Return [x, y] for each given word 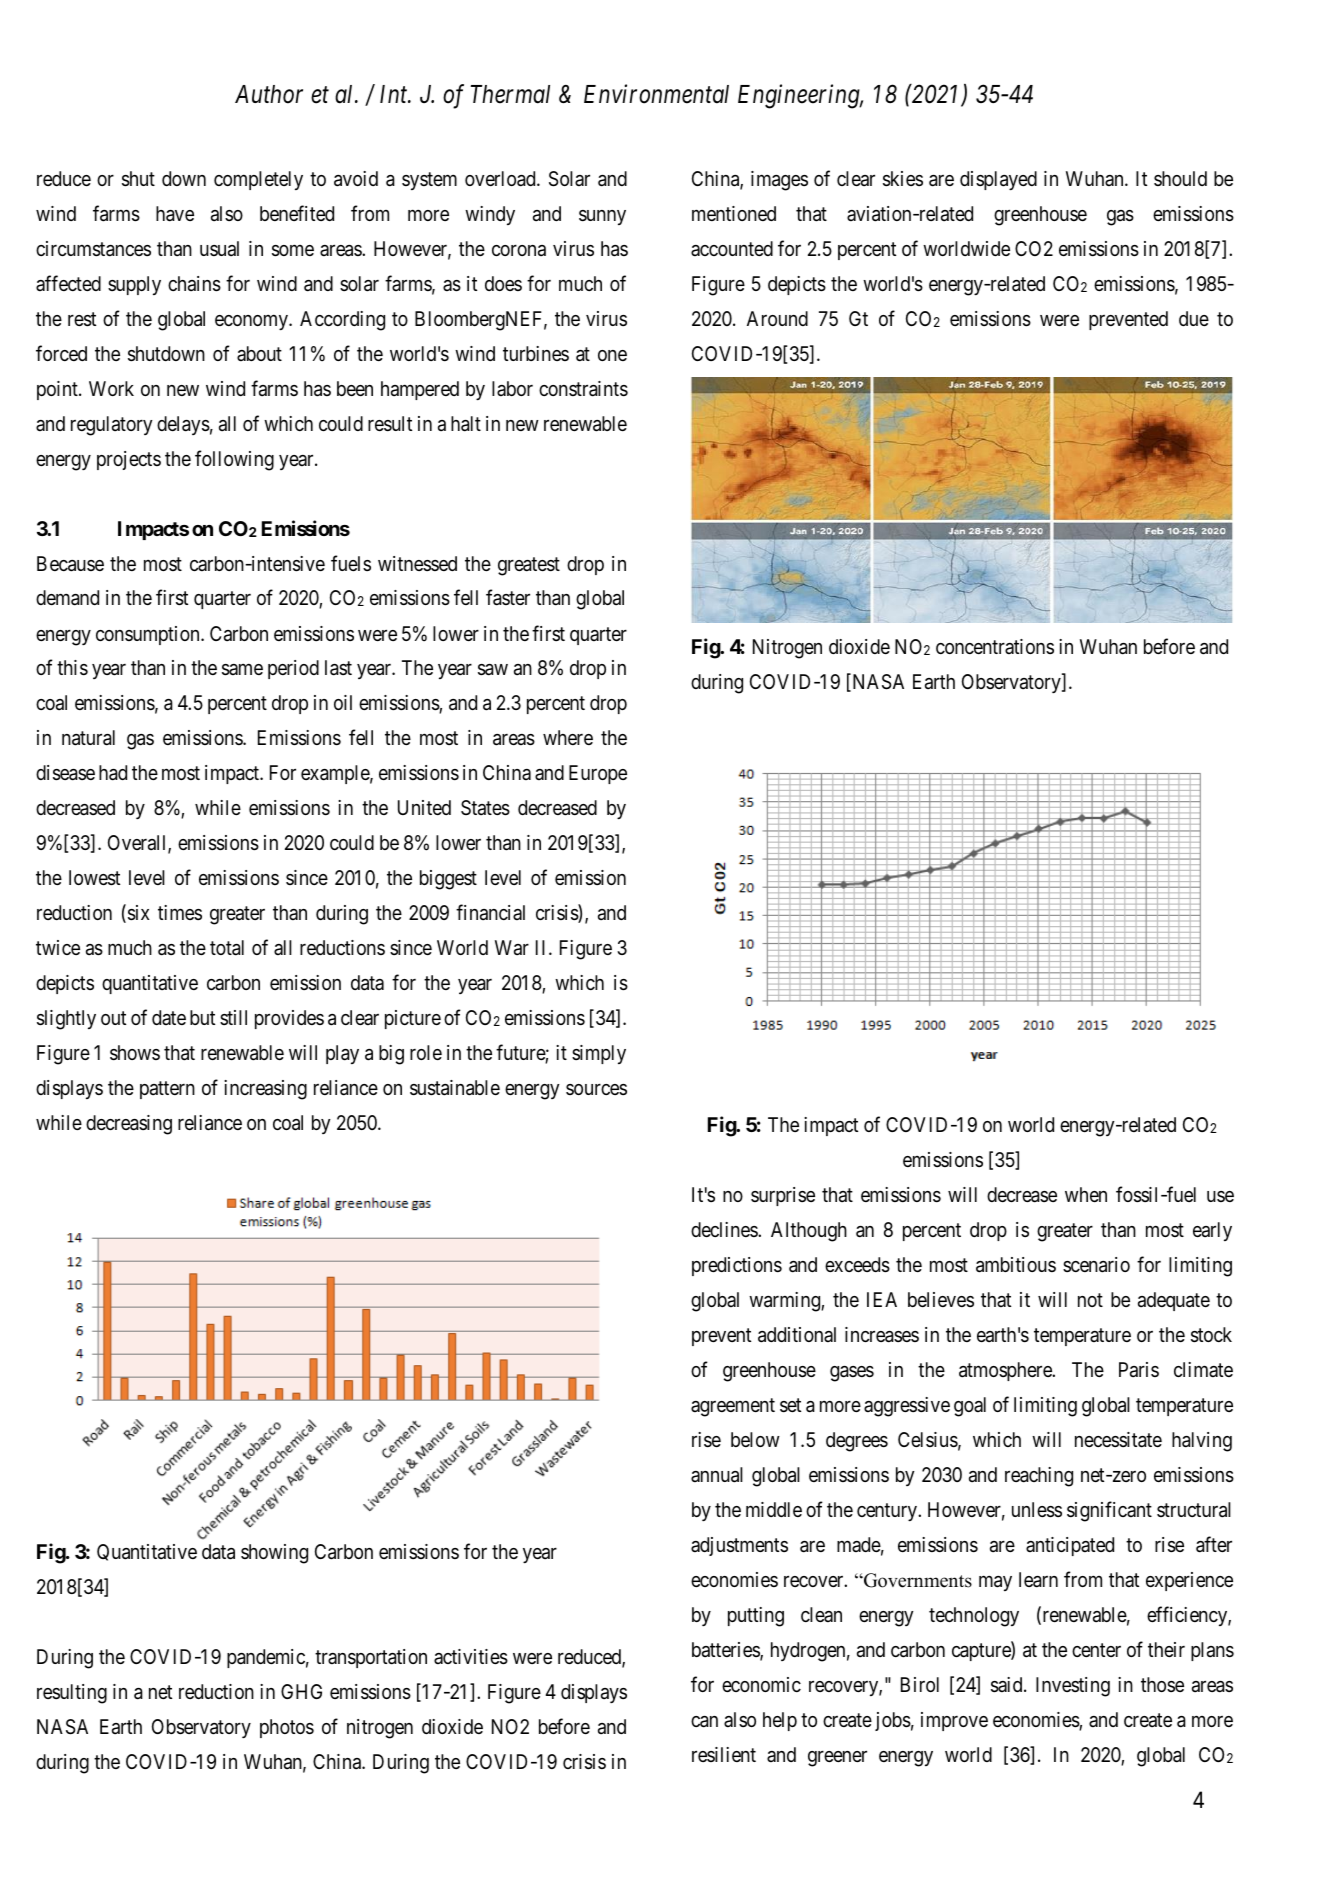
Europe [598, 774]
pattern [167, 1090]
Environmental [656, 94]
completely [258, 180]
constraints [583, 389]
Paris [1139, 1370]
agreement [733, 1407]
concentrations [995, 646]
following [234, 460]
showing [274, 1554]
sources [596, 1089]
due [1194, 318]
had [113, 773]
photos [287, 1728]
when [1086, 1194]
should [1180, 178]
